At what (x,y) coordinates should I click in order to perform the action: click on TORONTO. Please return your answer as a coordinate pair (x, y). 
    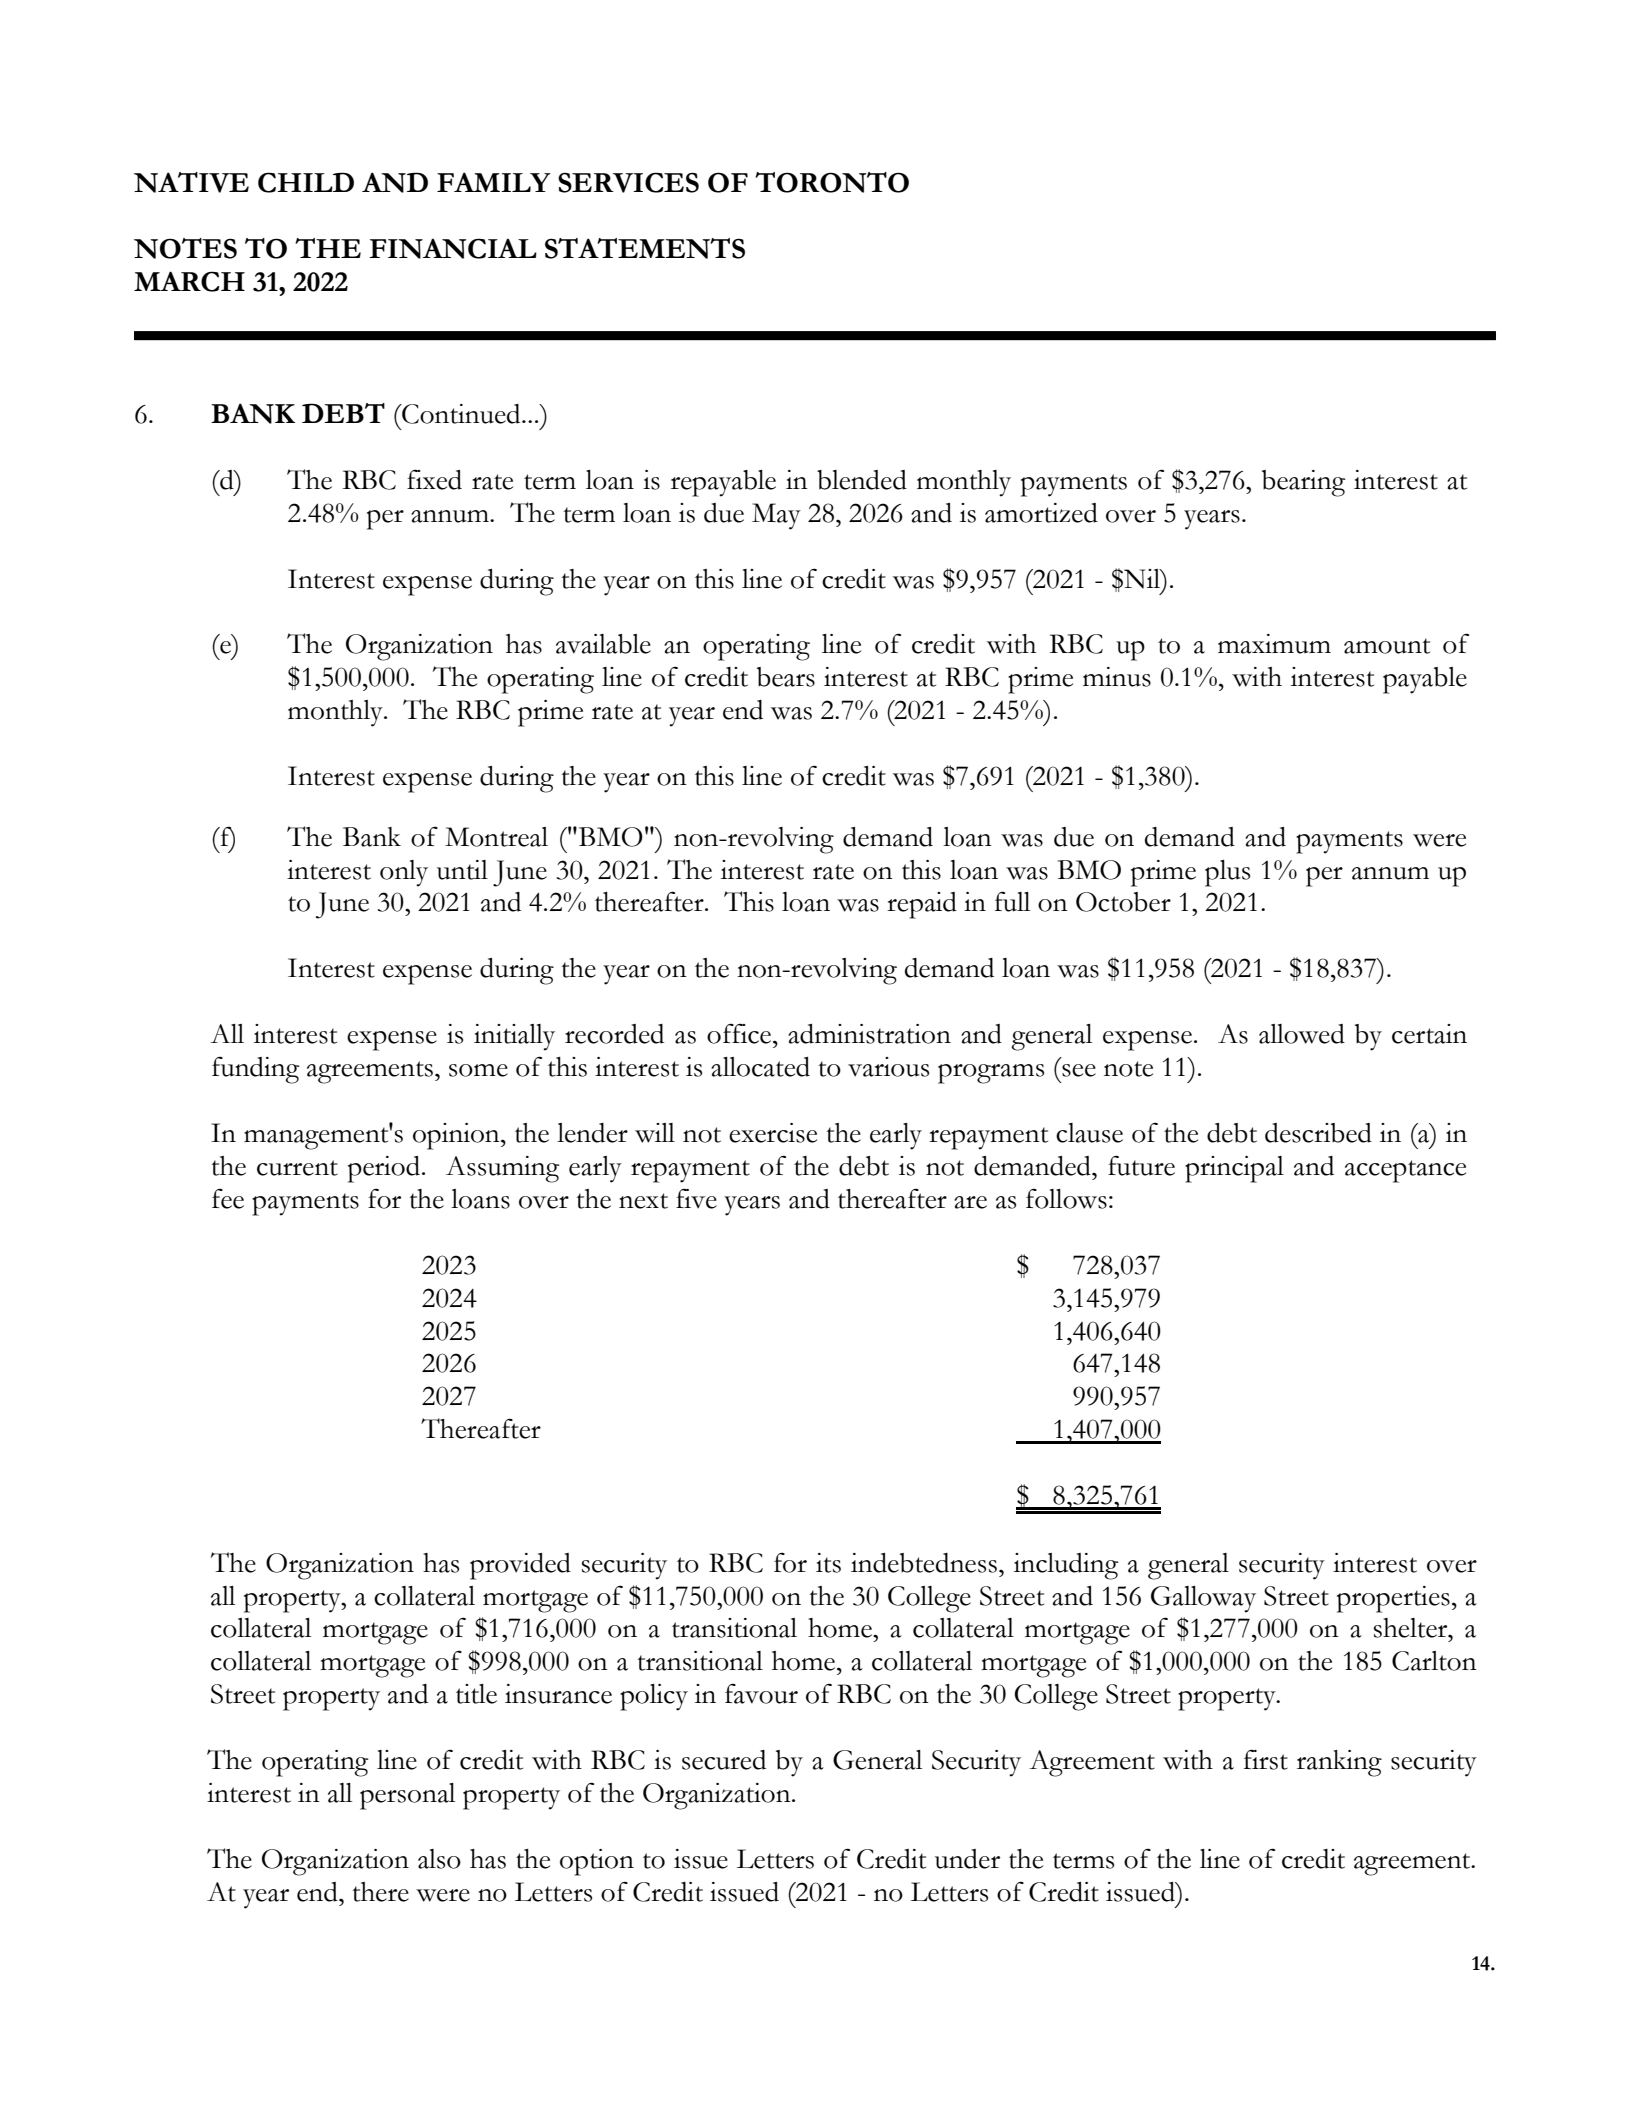
    Looking at the image, I should click on (832, 182).
